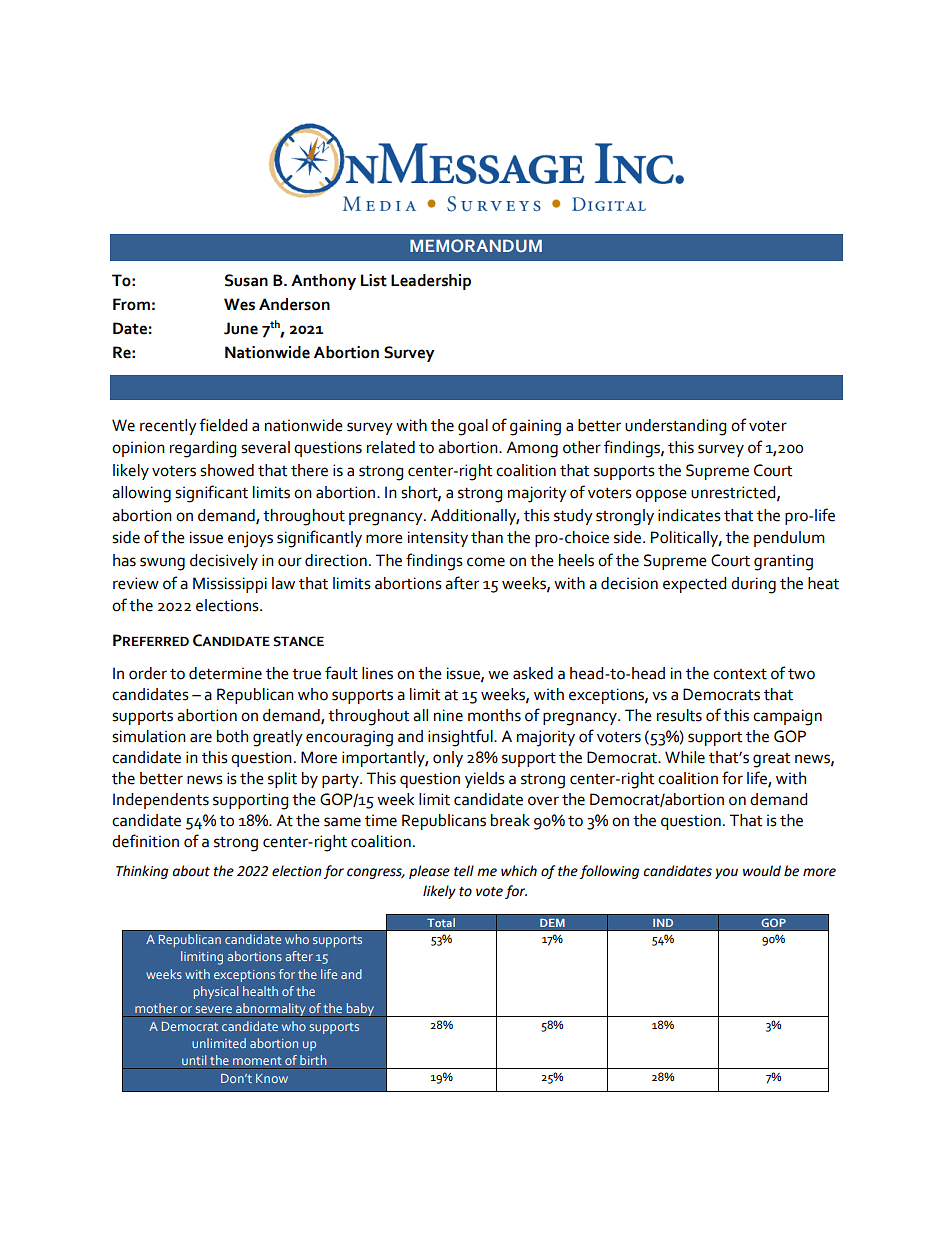 The image size is (952, 1233). Describe the element at coordinates (762, 871) in the image. I see `would` at that location.
